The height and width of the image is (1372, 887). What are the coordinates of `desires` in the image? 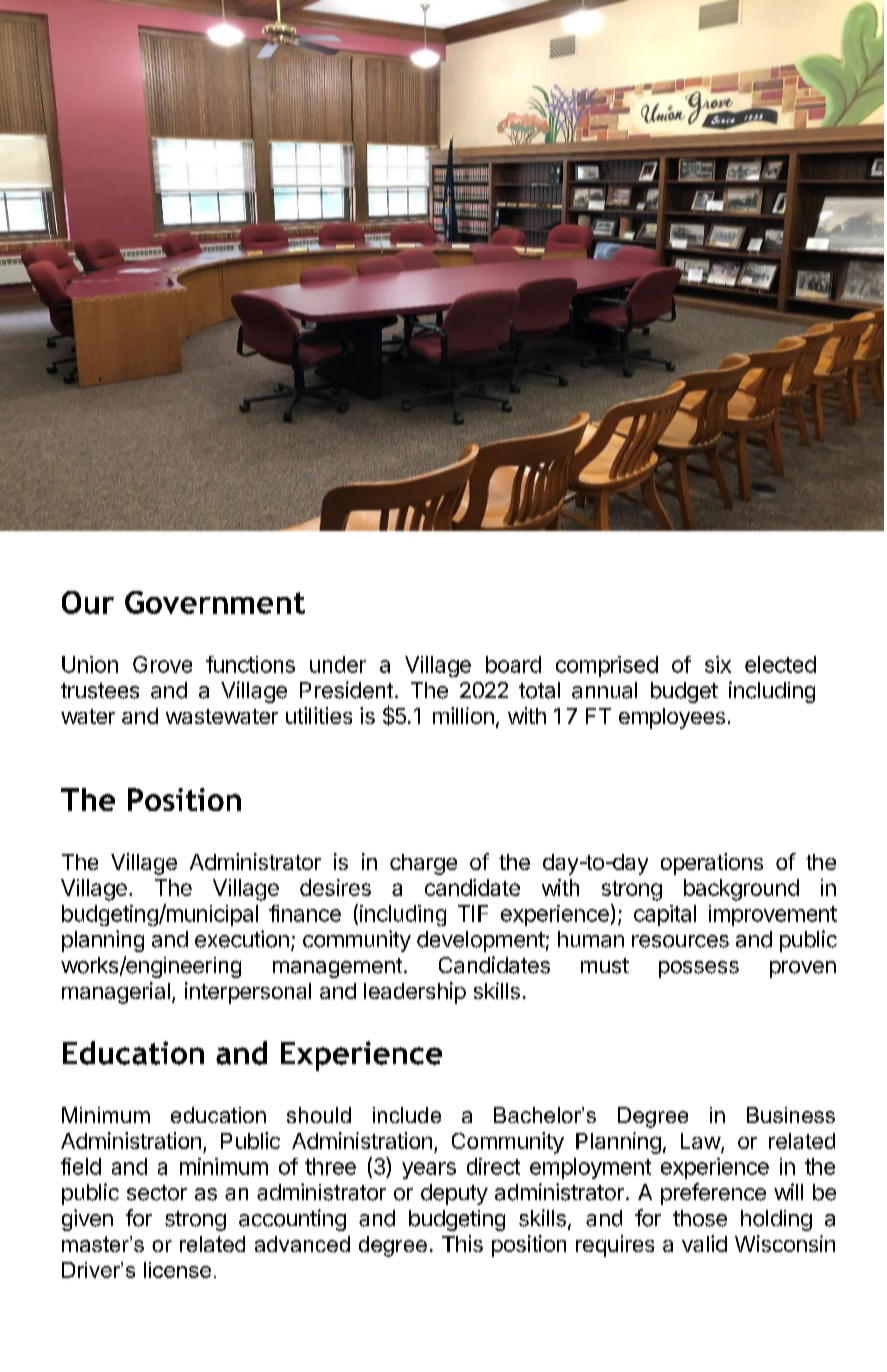 It's located at (335, 887).
